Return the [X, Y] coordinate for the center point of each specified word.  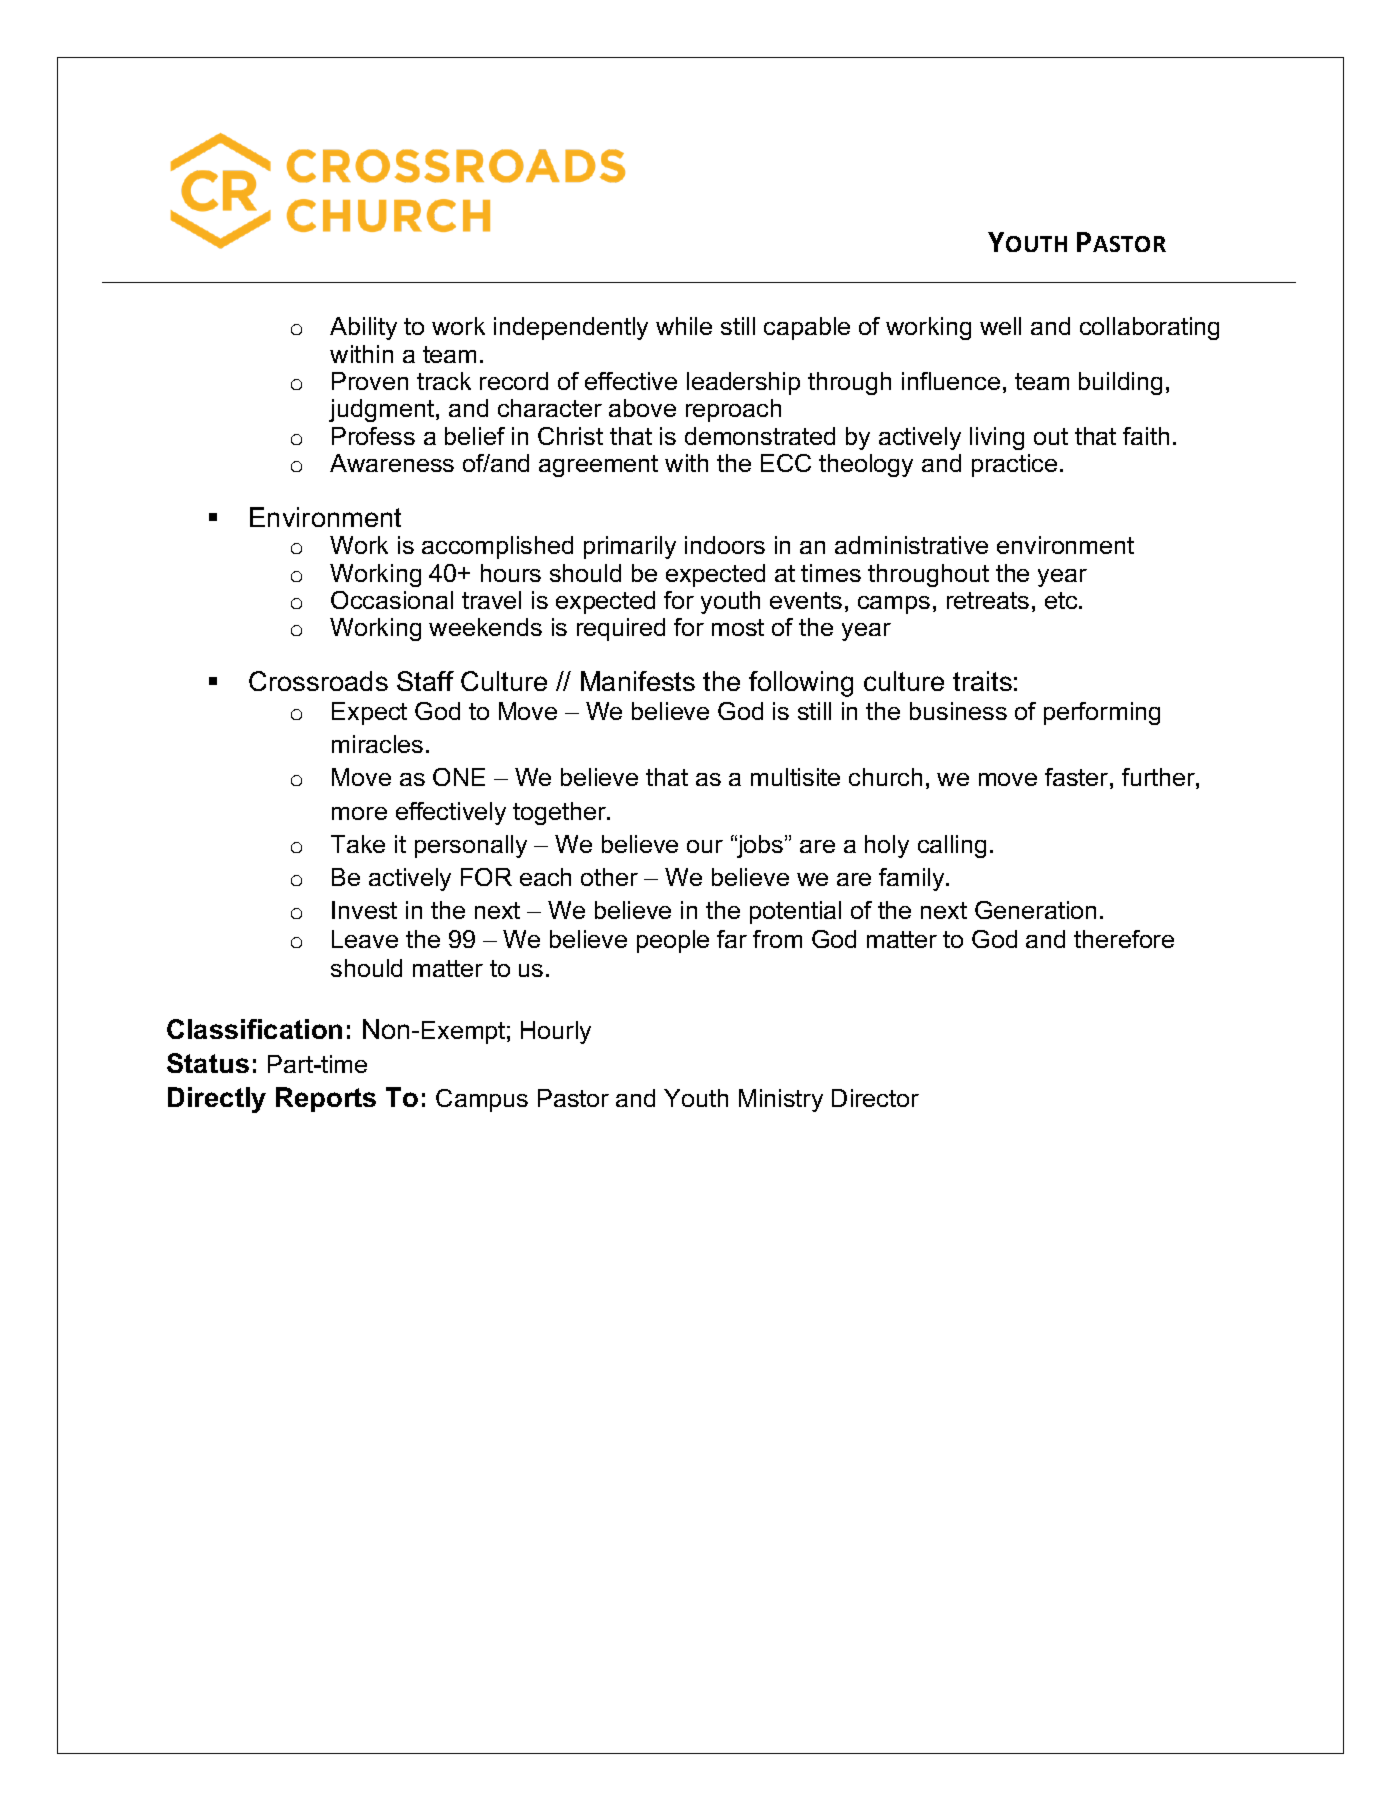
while [684, 326]
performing [1102, 713]
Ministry [781, 1100]
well [1000, 326]
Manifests [638, 681]
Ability [363, 328]
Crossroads [318, 681]
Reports [326, 1099]
